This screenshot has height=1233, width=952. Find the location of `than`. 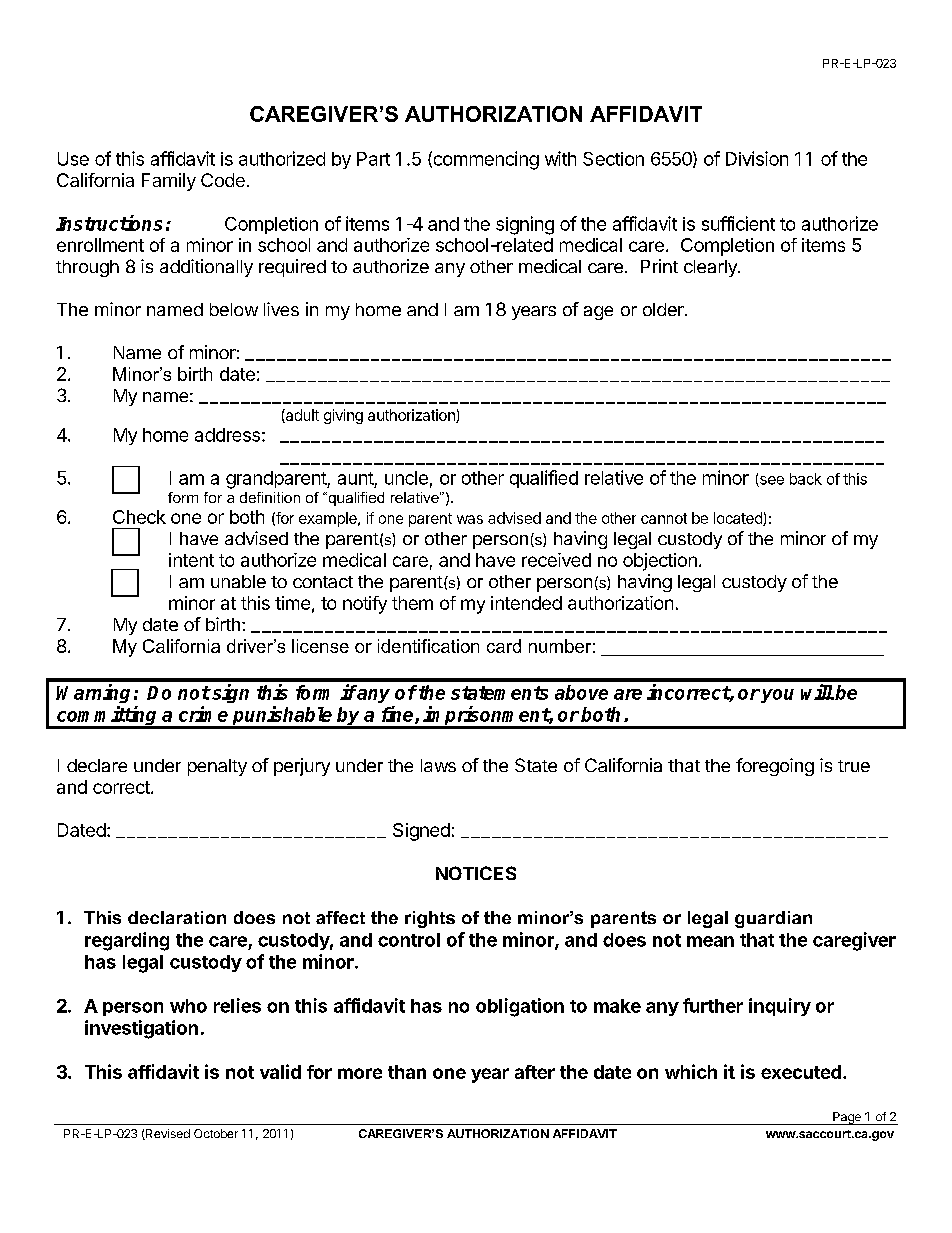

than is located at coordinates (407, 1072).
